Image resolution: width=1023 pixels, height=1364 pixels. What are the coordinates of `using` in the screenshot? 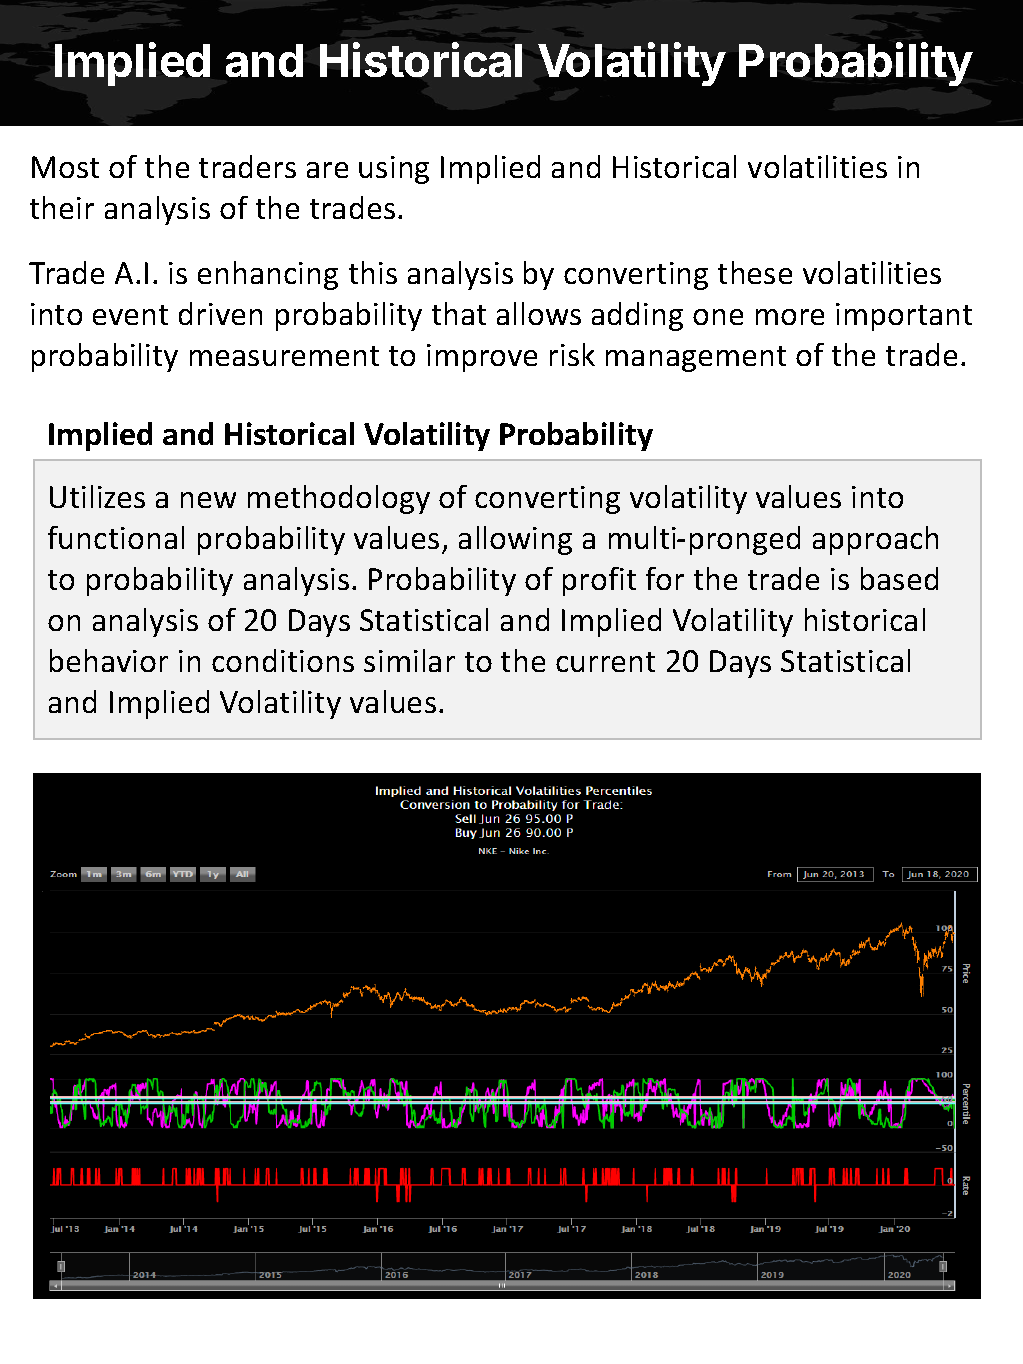 It's located at (394, 170).
